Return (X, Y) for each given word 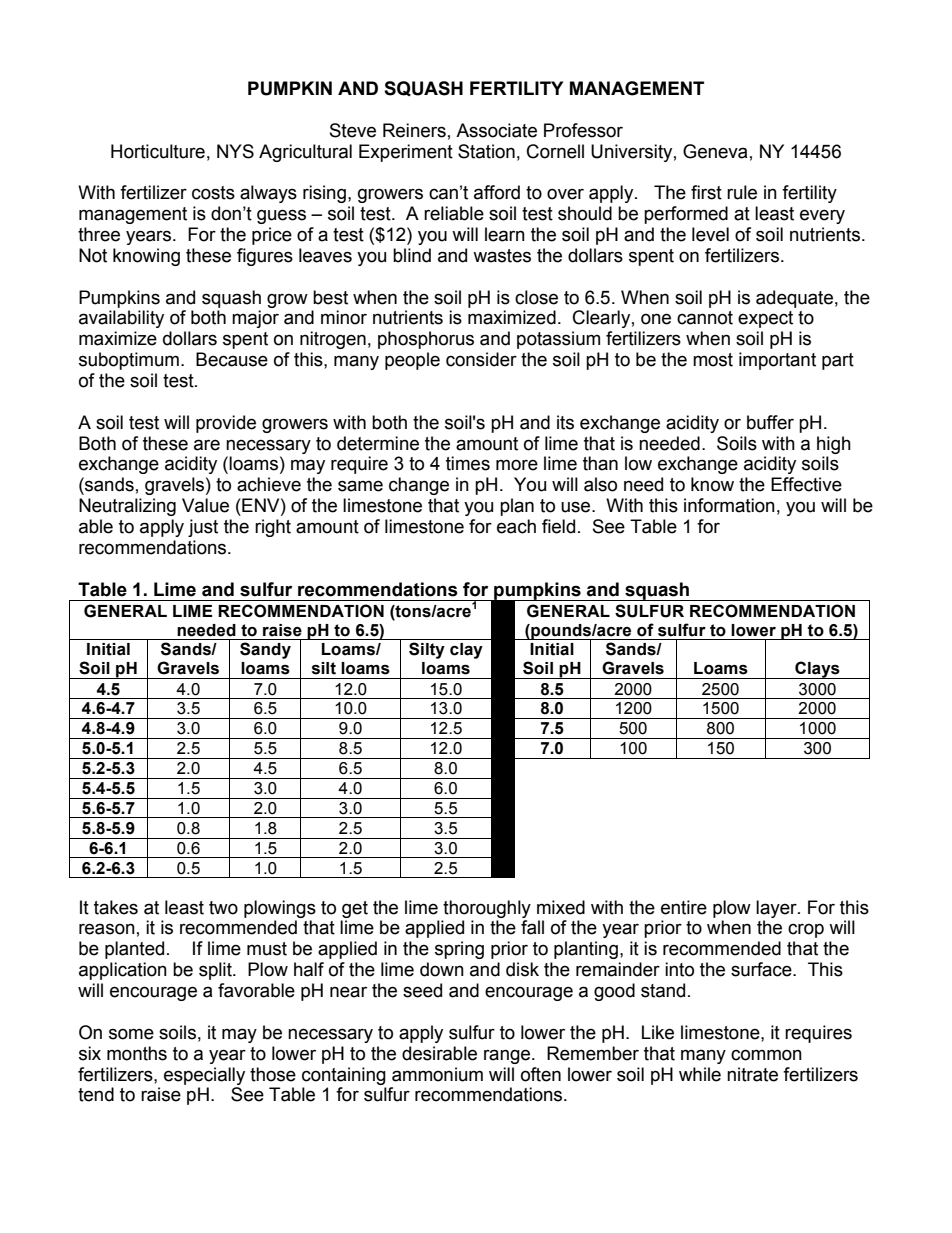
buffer (770, 422)
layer (777, 909)
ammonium (437, 1074)
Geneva (715, 151)
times (468, 463)
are (207, 445)
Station (486, 151)
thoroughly (487, 909)
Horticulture (158, 151)
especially (204, 1076)
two (223, 908)
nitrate (752, 1074)
